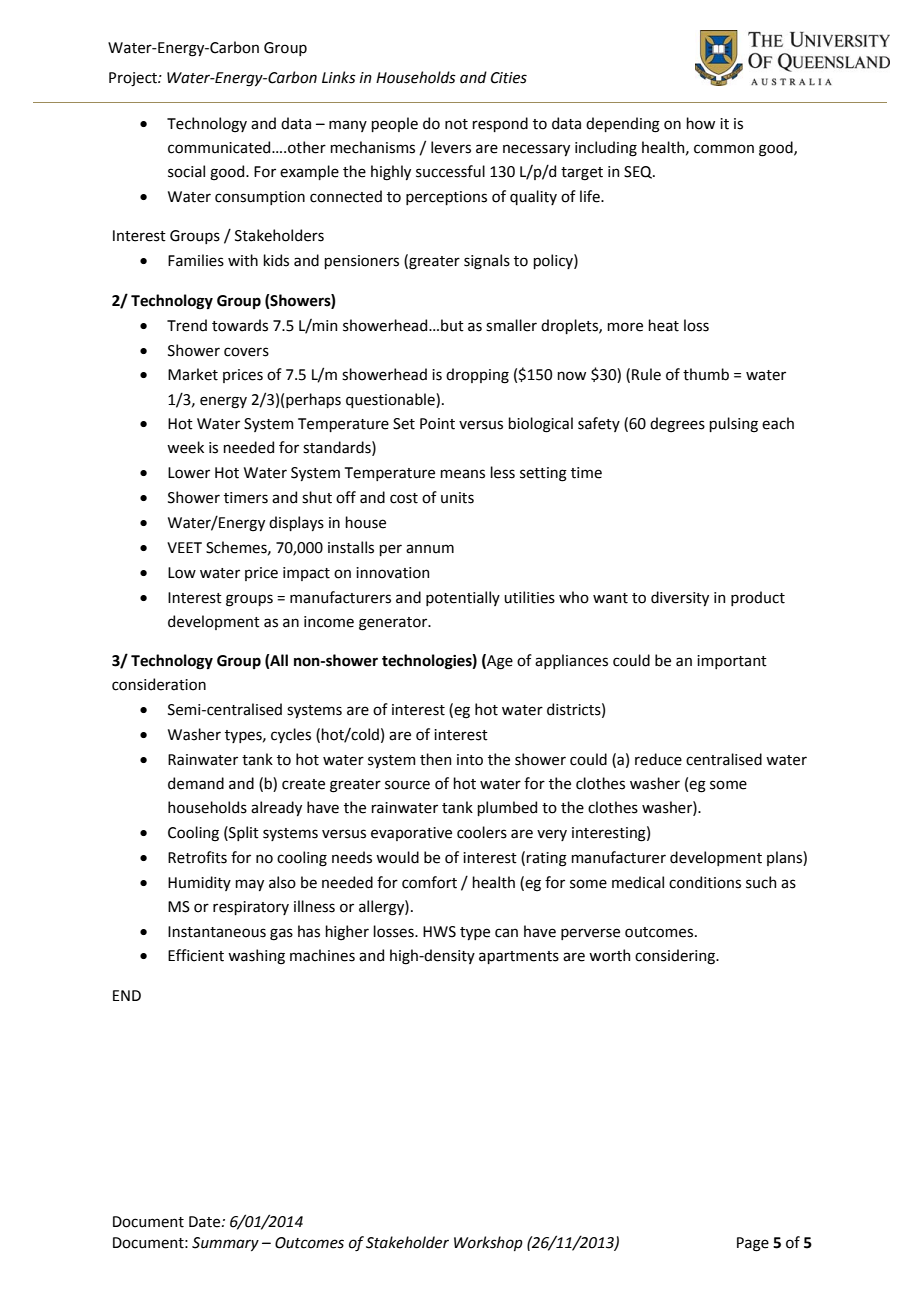 The image size is (924, 1308). I want to click on coolers, so click(482, 832).
